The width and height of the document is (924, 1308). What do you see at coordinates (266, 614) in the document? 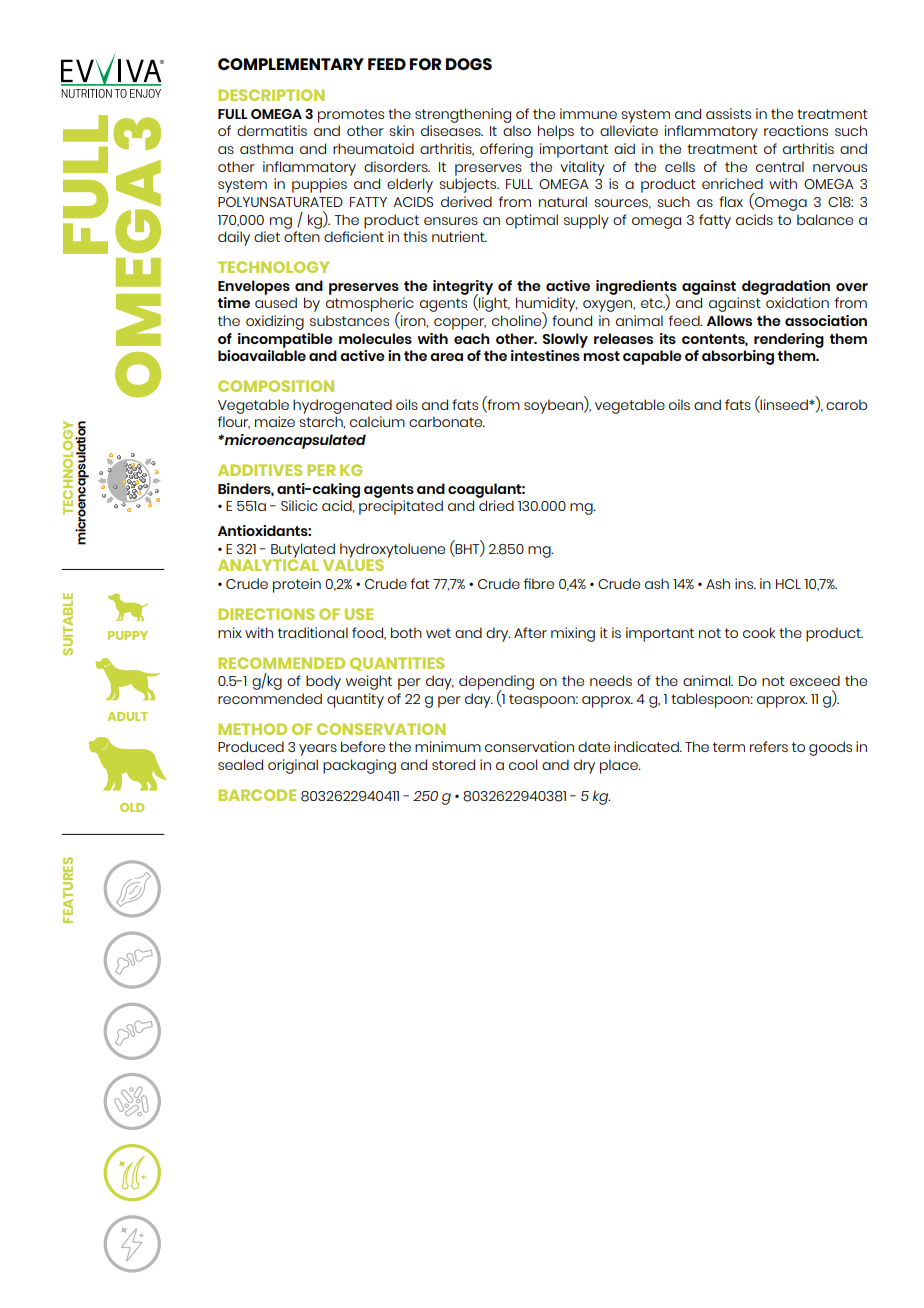
I see `DIRECTIONS` at bounding box center [266, 614].
